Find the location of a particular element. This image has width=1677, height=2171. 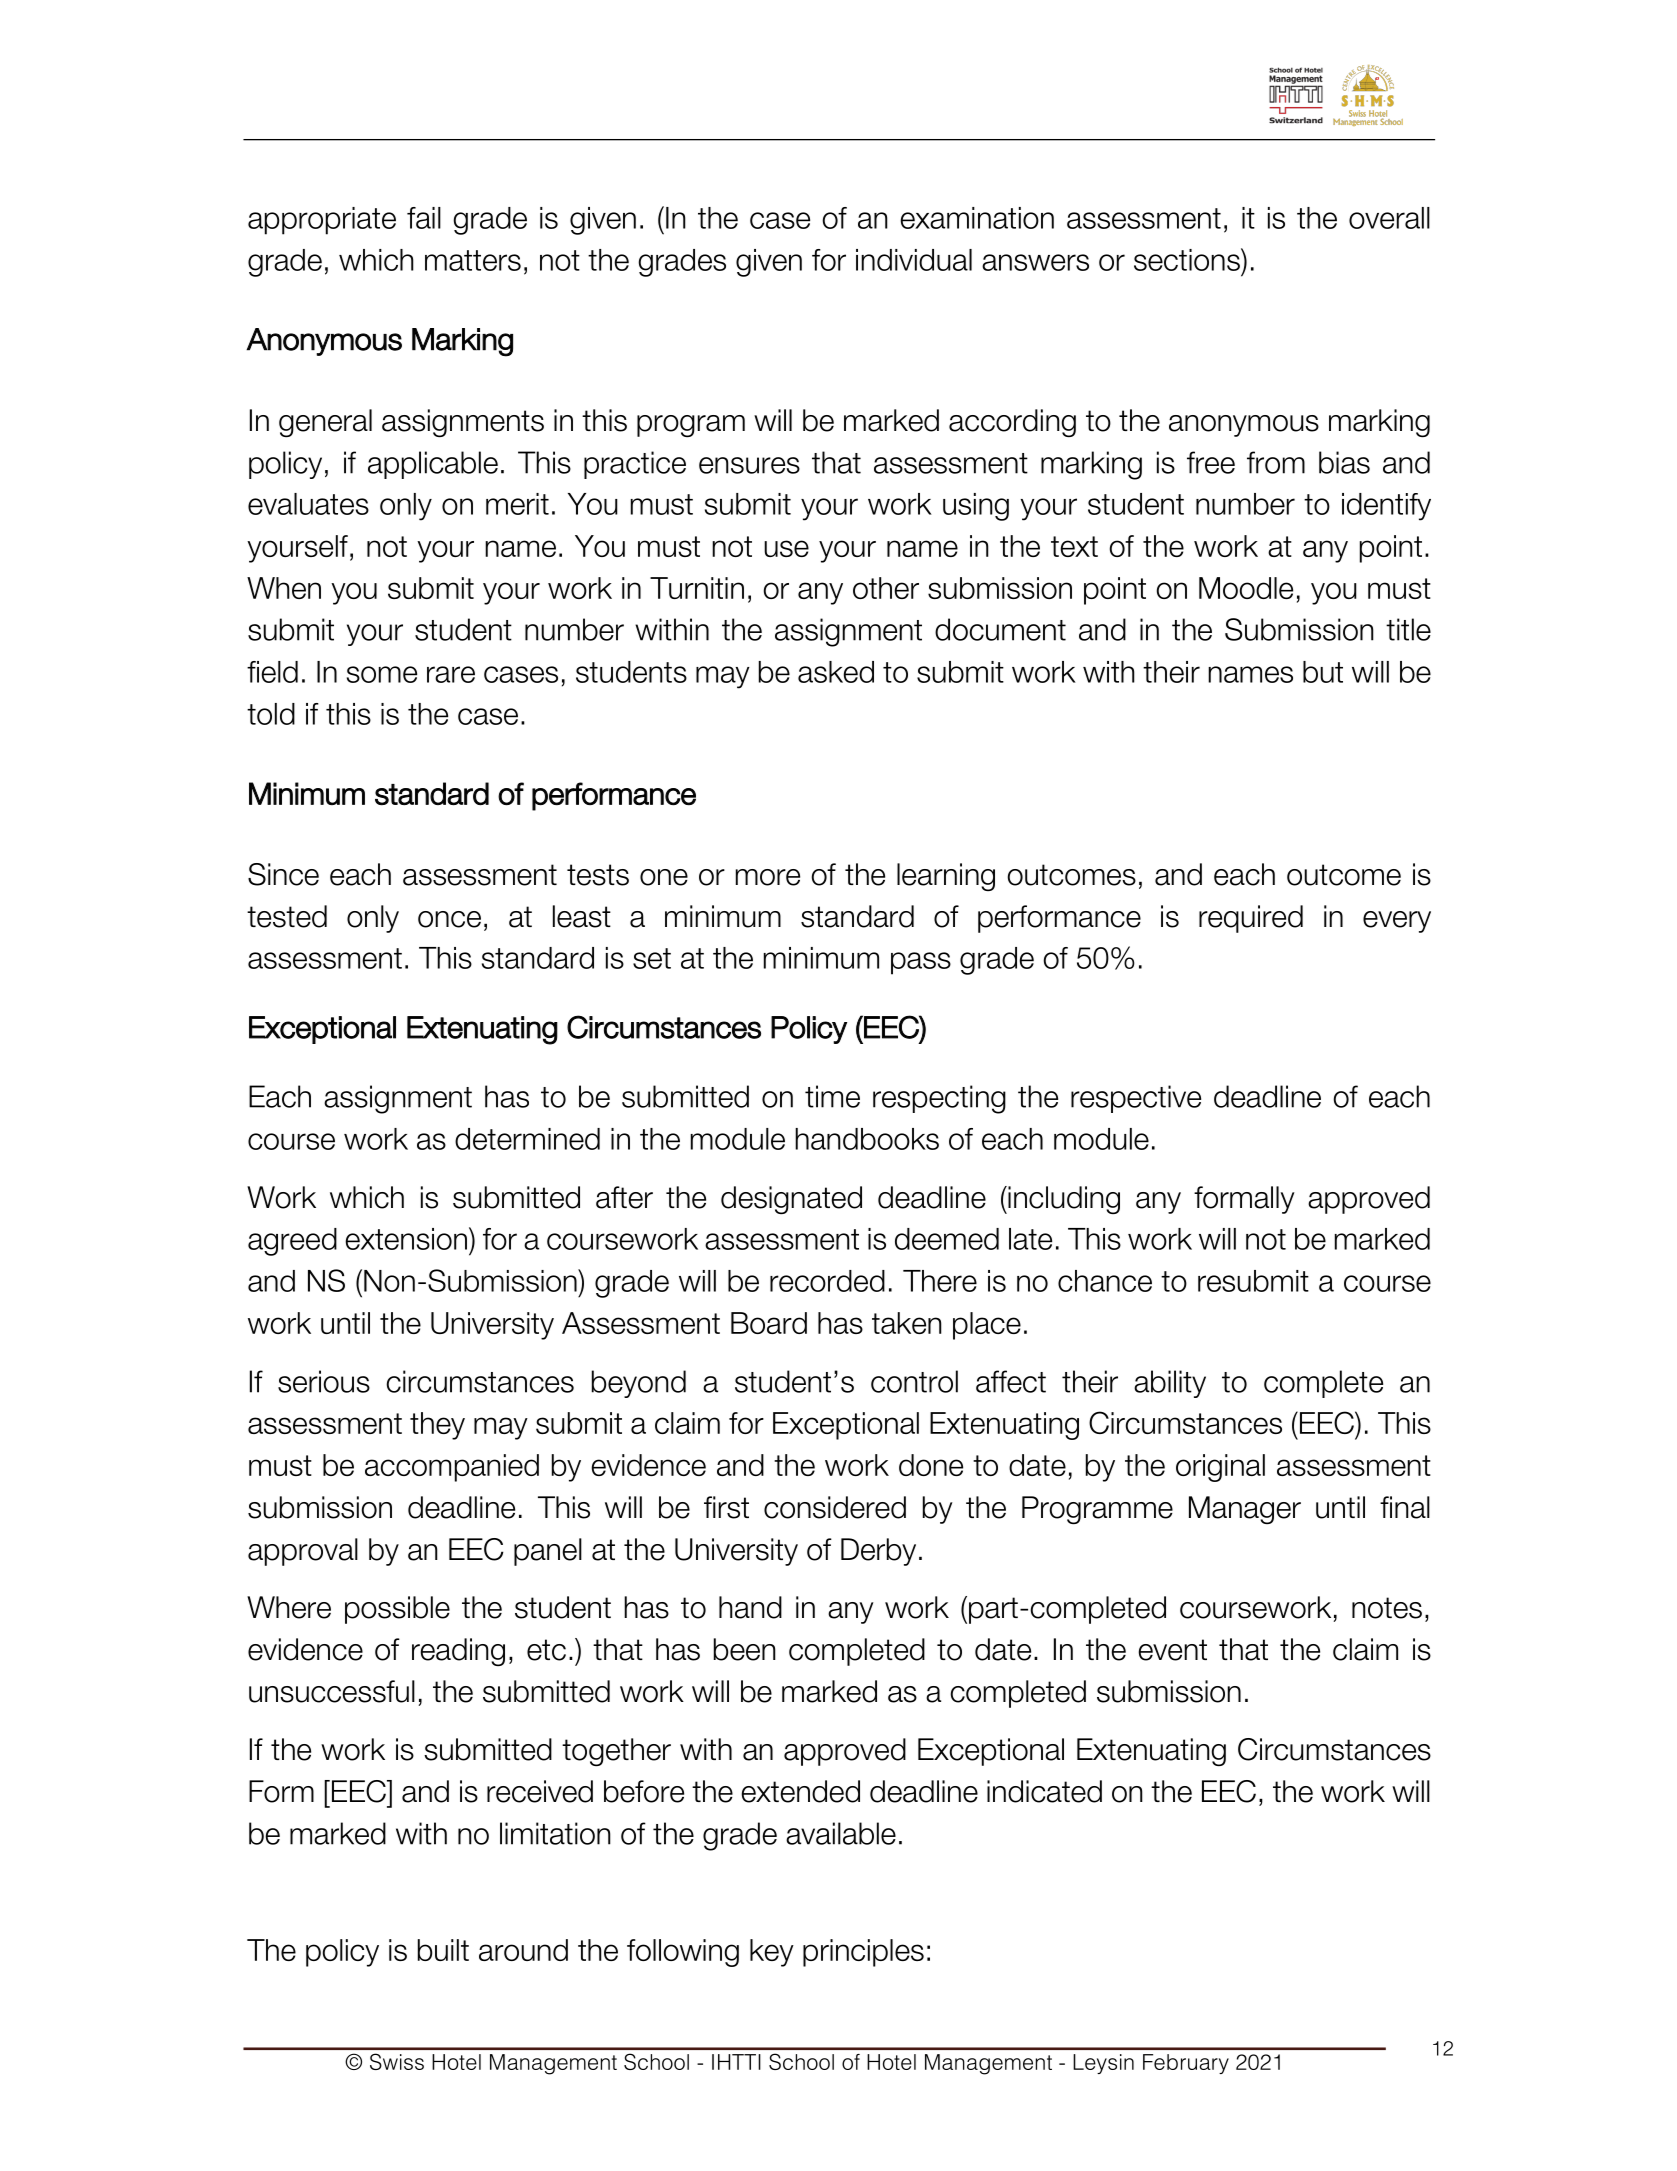

respective is located at coordinates (1136, 1099).
